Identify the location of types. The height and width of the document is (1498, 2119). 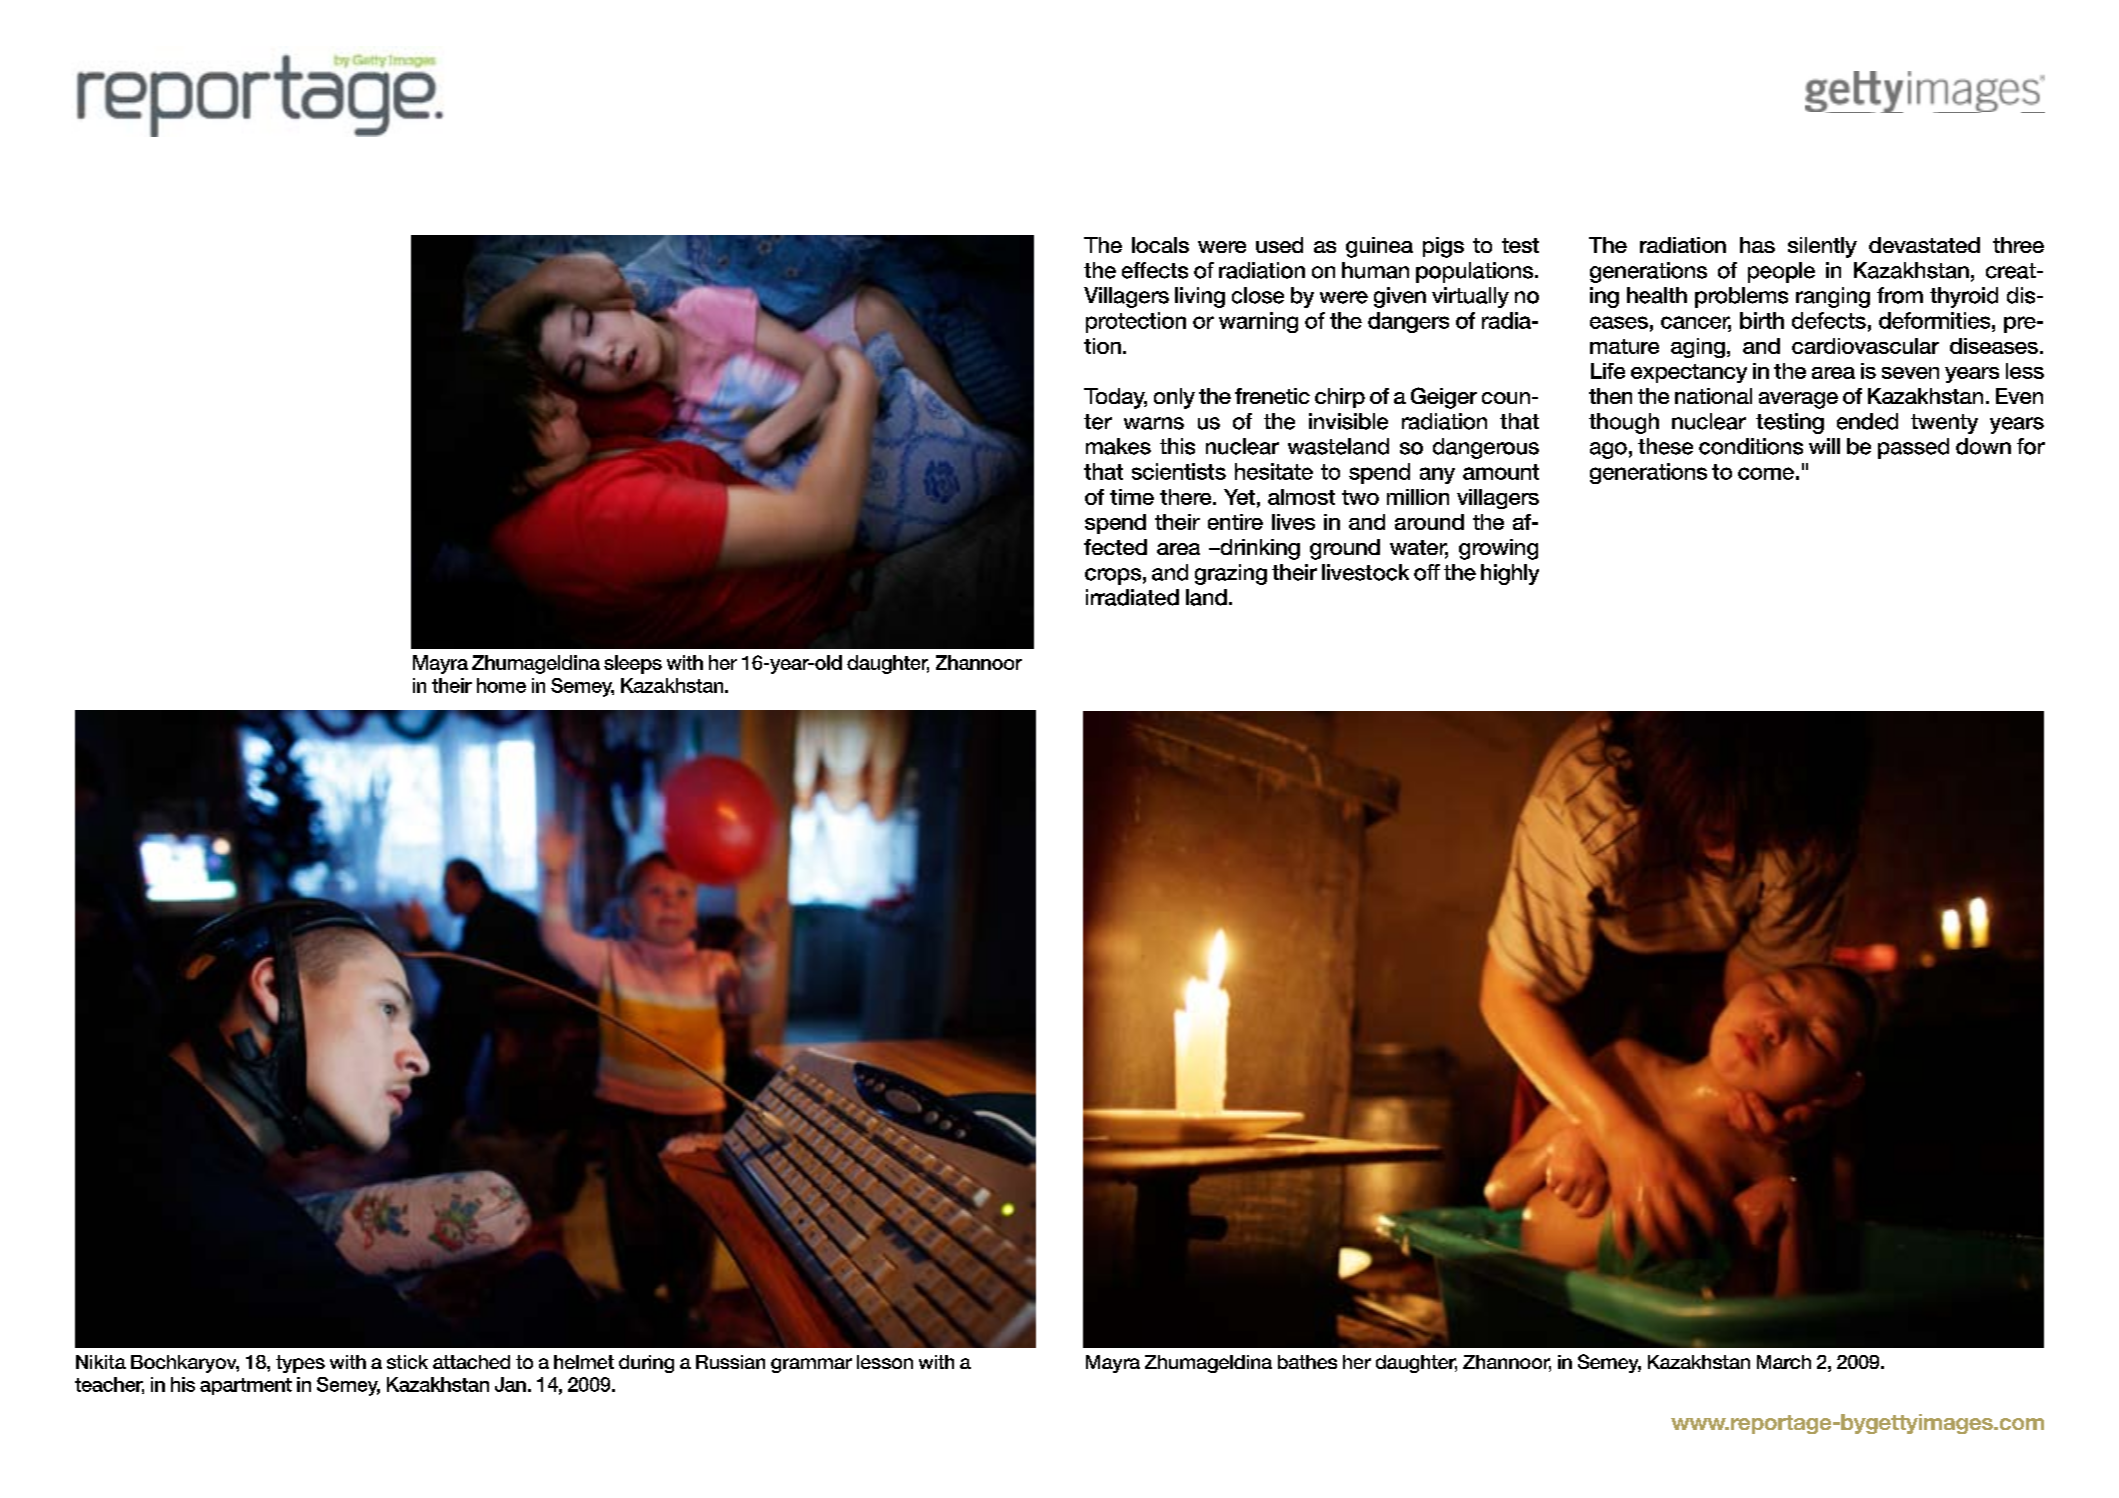
(300, 1364).
